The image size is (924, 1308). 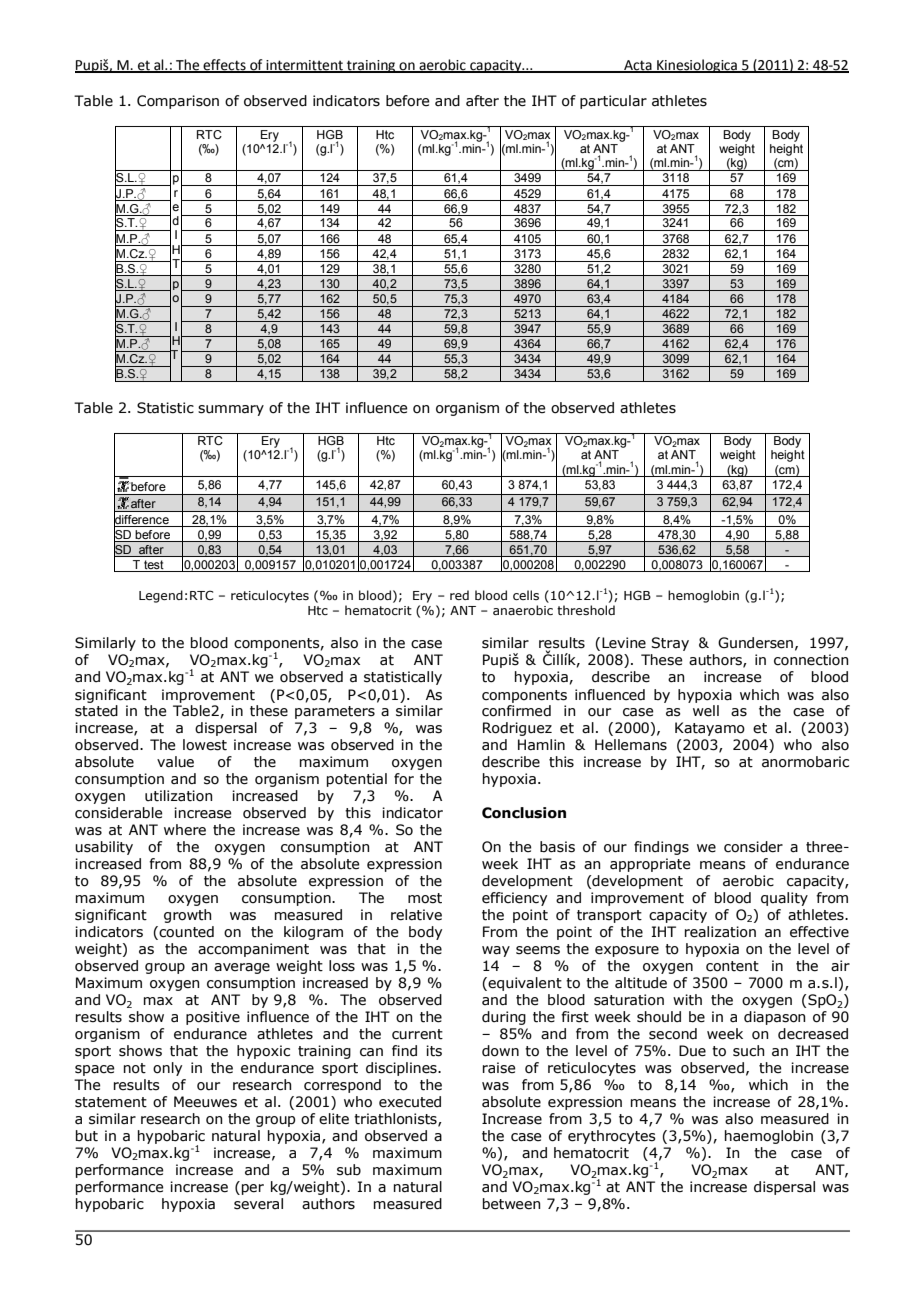 I want to click on stated, so click(x=96, y=711).
